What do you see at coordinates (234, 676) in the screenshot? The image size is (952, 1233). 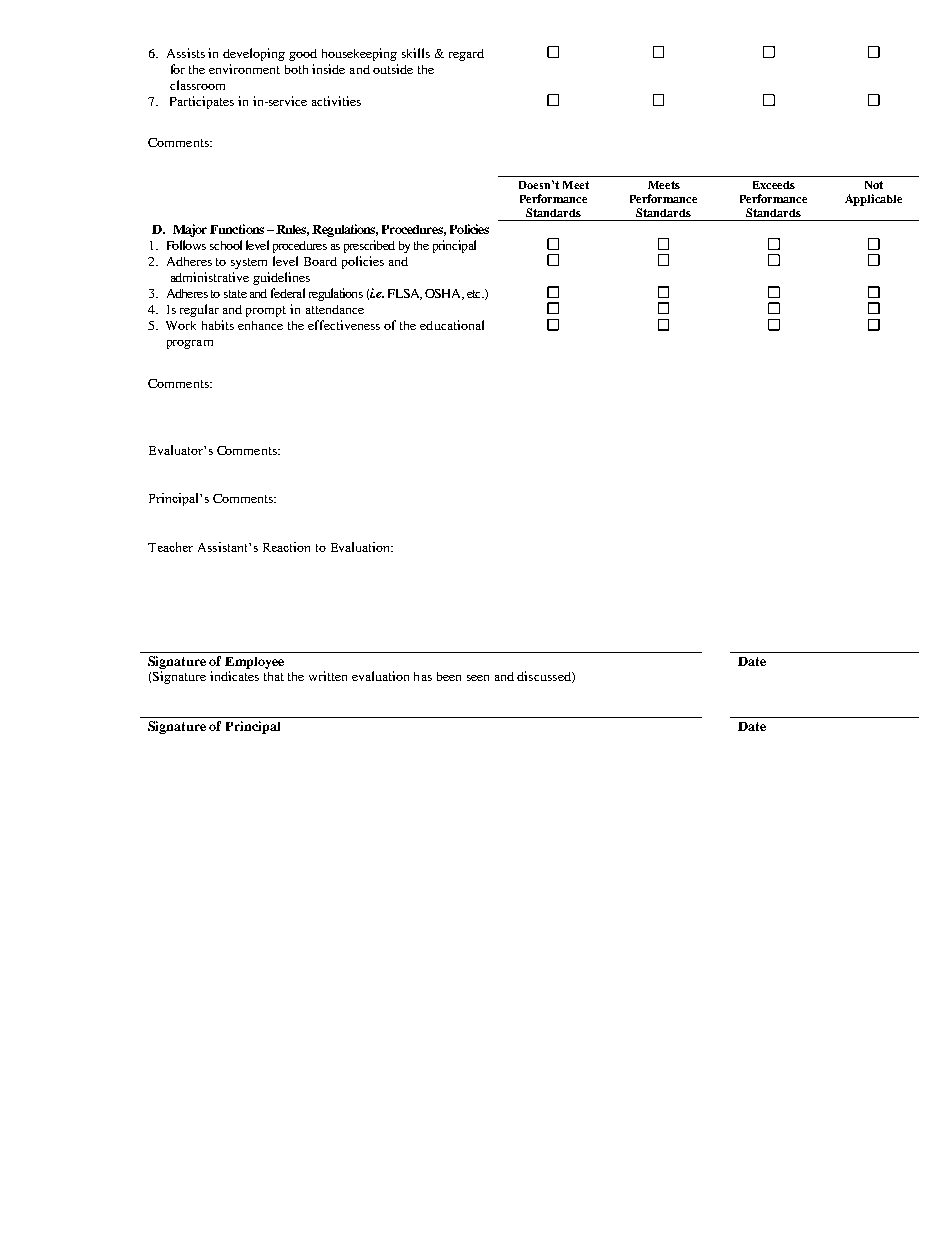 I see `indicates` at bounding box center [234, 676].
